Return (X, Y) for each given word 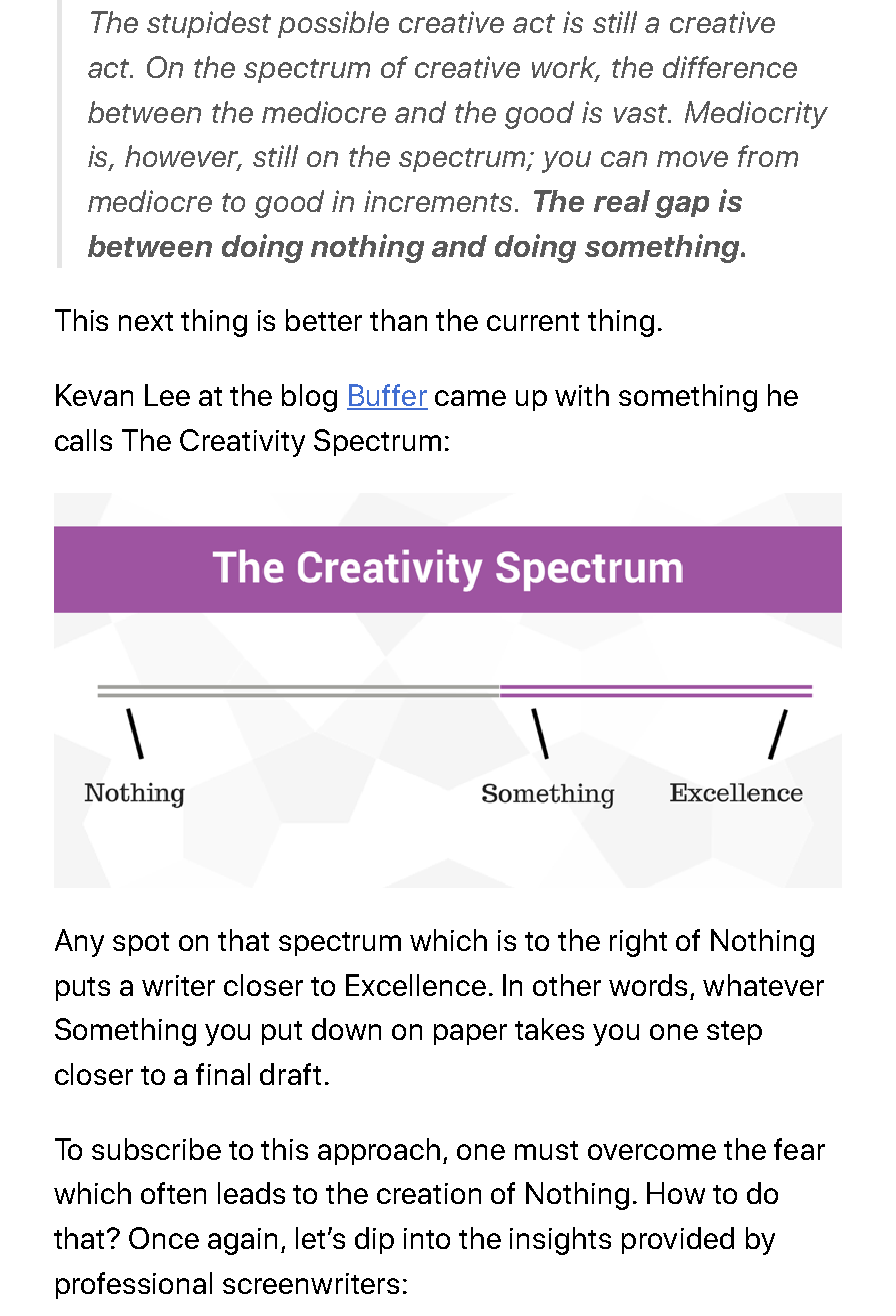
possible (333, 24)
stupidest (209, 24)
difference (730, 67)
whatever (763, 985)
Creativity (242, 443)
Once (164, 1238)
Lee (167, 395)
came (470, 398)
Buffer (387, 396)
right (638, 943)
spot (141, 944)
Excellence (416, 985)
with (582, 395)
